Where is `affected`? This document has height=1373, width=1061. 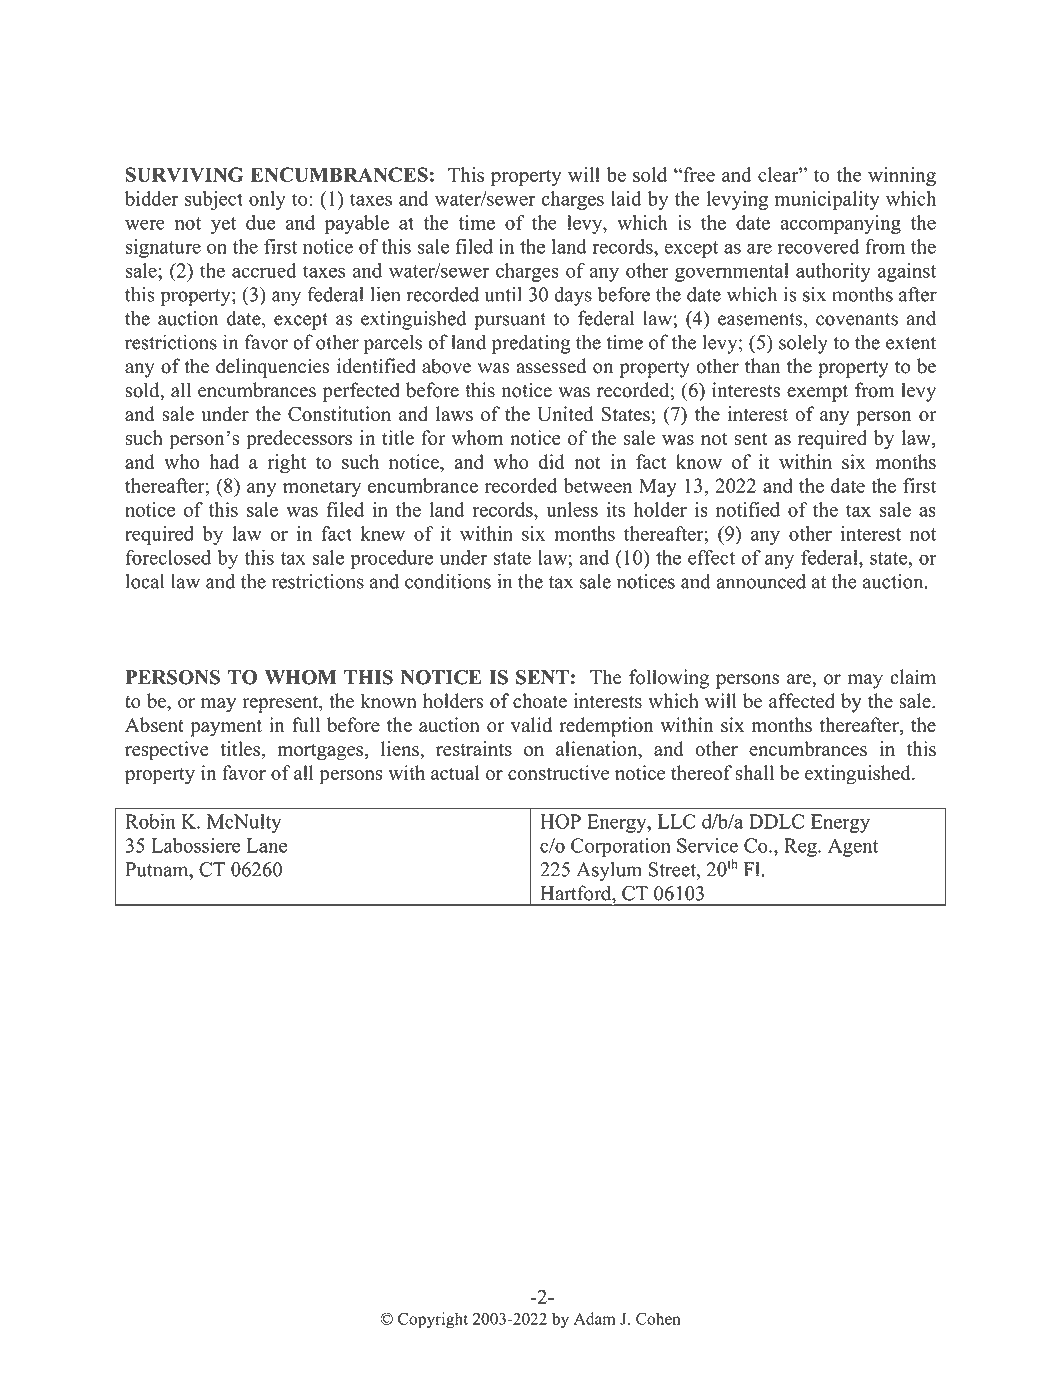
affected is located at coordinates (802, 700).
